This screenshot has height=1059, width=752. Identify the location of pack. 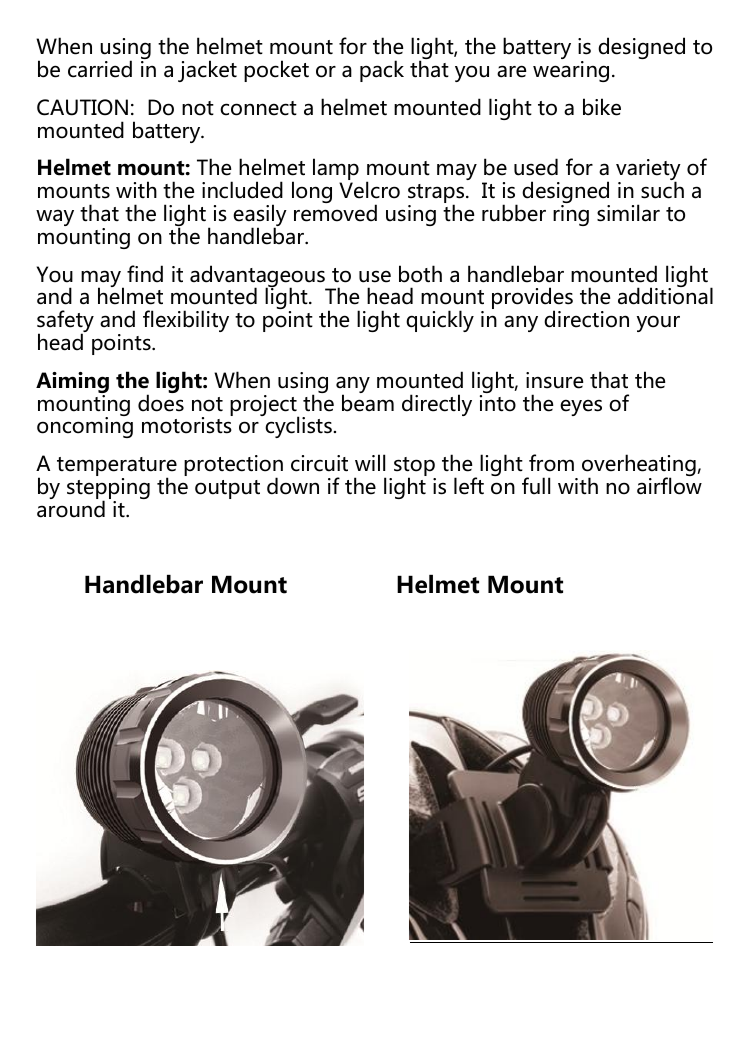
(382, 71).
